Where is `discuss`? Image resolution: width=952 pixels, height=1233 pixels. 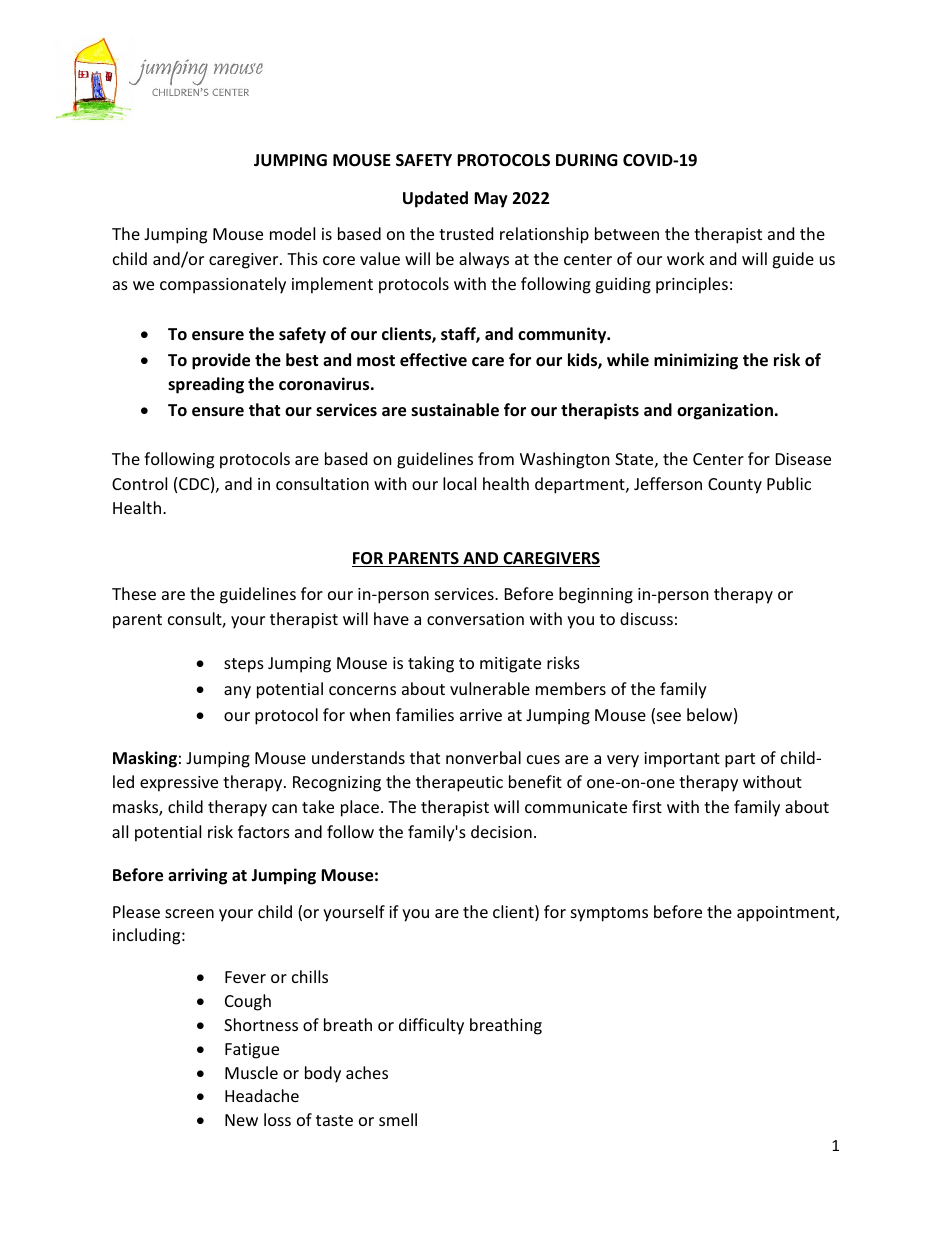
discuss is located at coordinates (646, 618).
